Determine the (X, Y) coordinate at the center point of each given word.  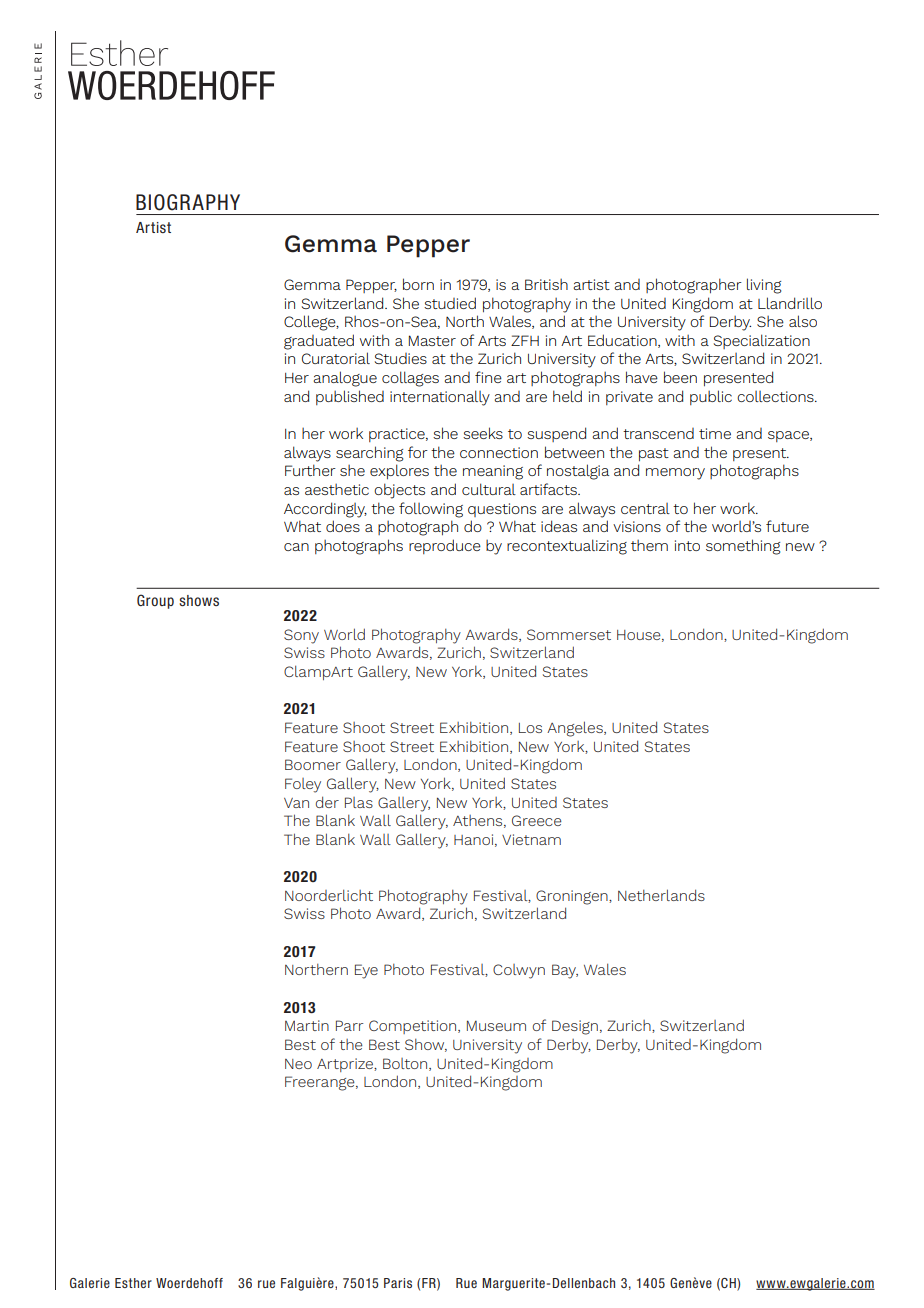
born (418, 284)
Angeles (576, 729)
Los (530, 728)
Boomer (313, 764)
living (764, 286)
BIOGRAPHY (188, 202)
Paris (398, 1283)
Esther (133, 1283)
